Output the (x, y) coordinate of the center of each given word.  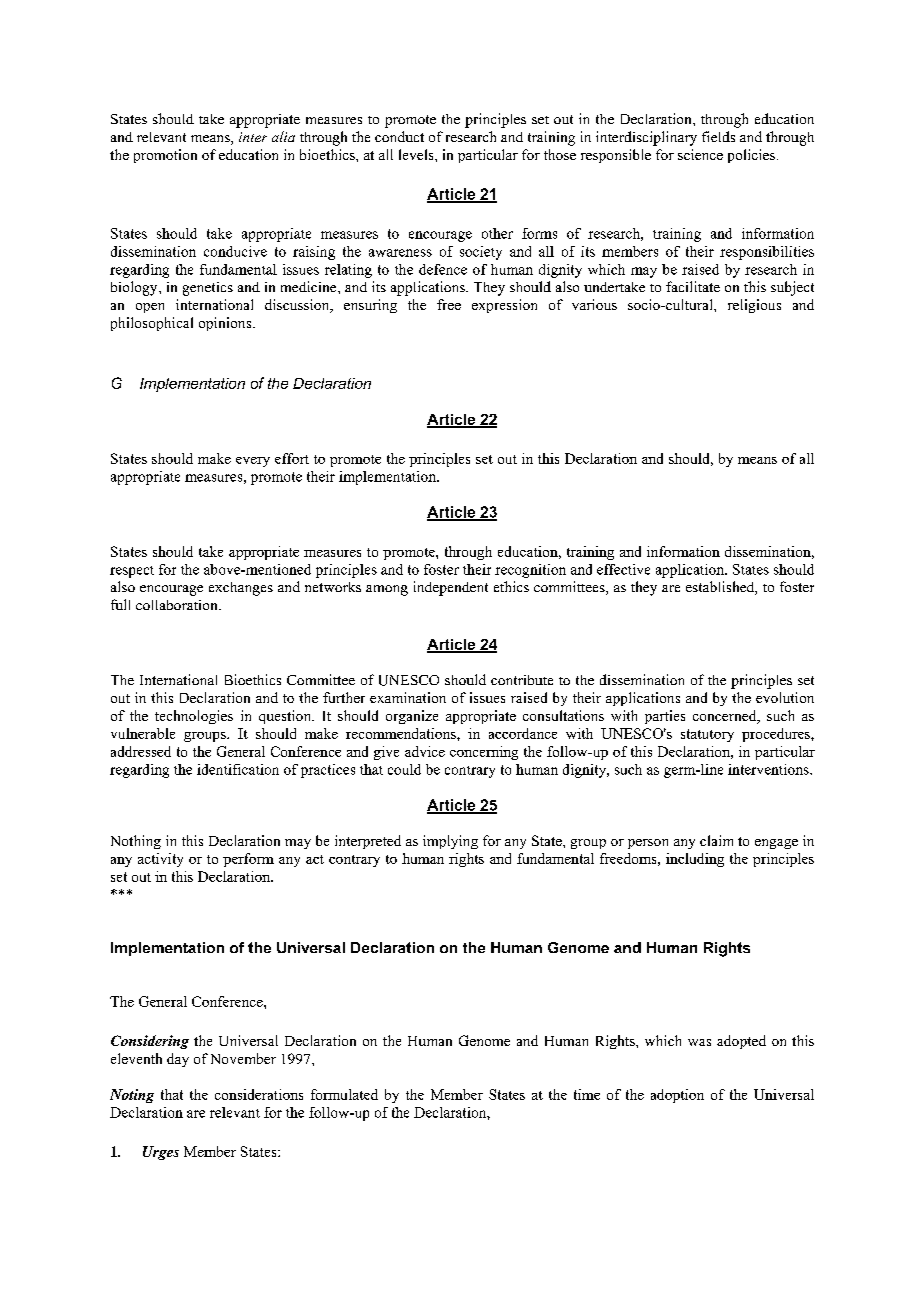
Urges (161, 1153)
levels (417, 154)
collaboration (178, 605)
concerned (726, 717)
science (700, 154)
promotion (165, 156)
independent (451, 588)
